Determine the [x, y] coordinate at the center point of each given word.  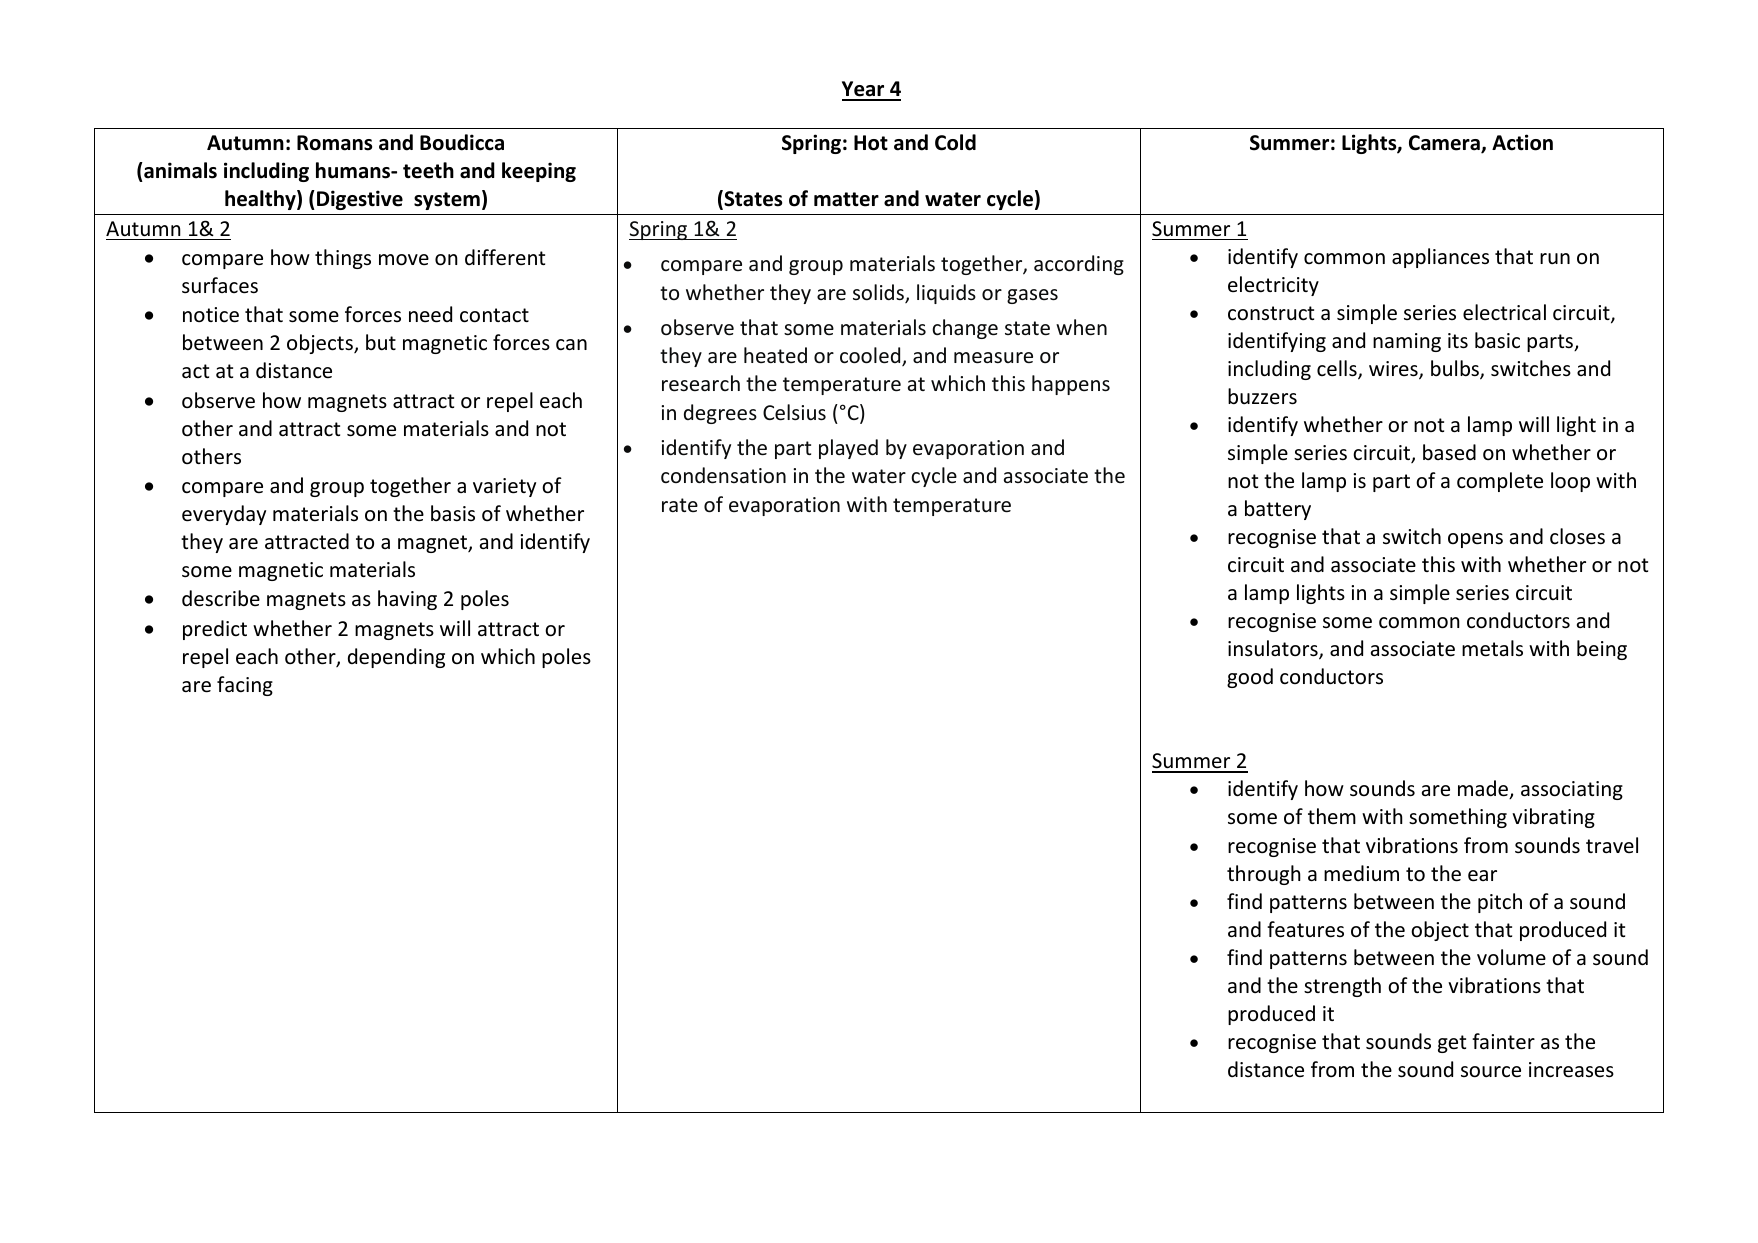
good [1250, 678]
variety [504, 487]
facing [245, 686]
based [1449, 452]
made [1484, 789]
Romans [334, 143]
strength [1342, 987]
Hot [871, 143]
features [1305, 929]
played [848, 449]
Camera [1445, 144]
